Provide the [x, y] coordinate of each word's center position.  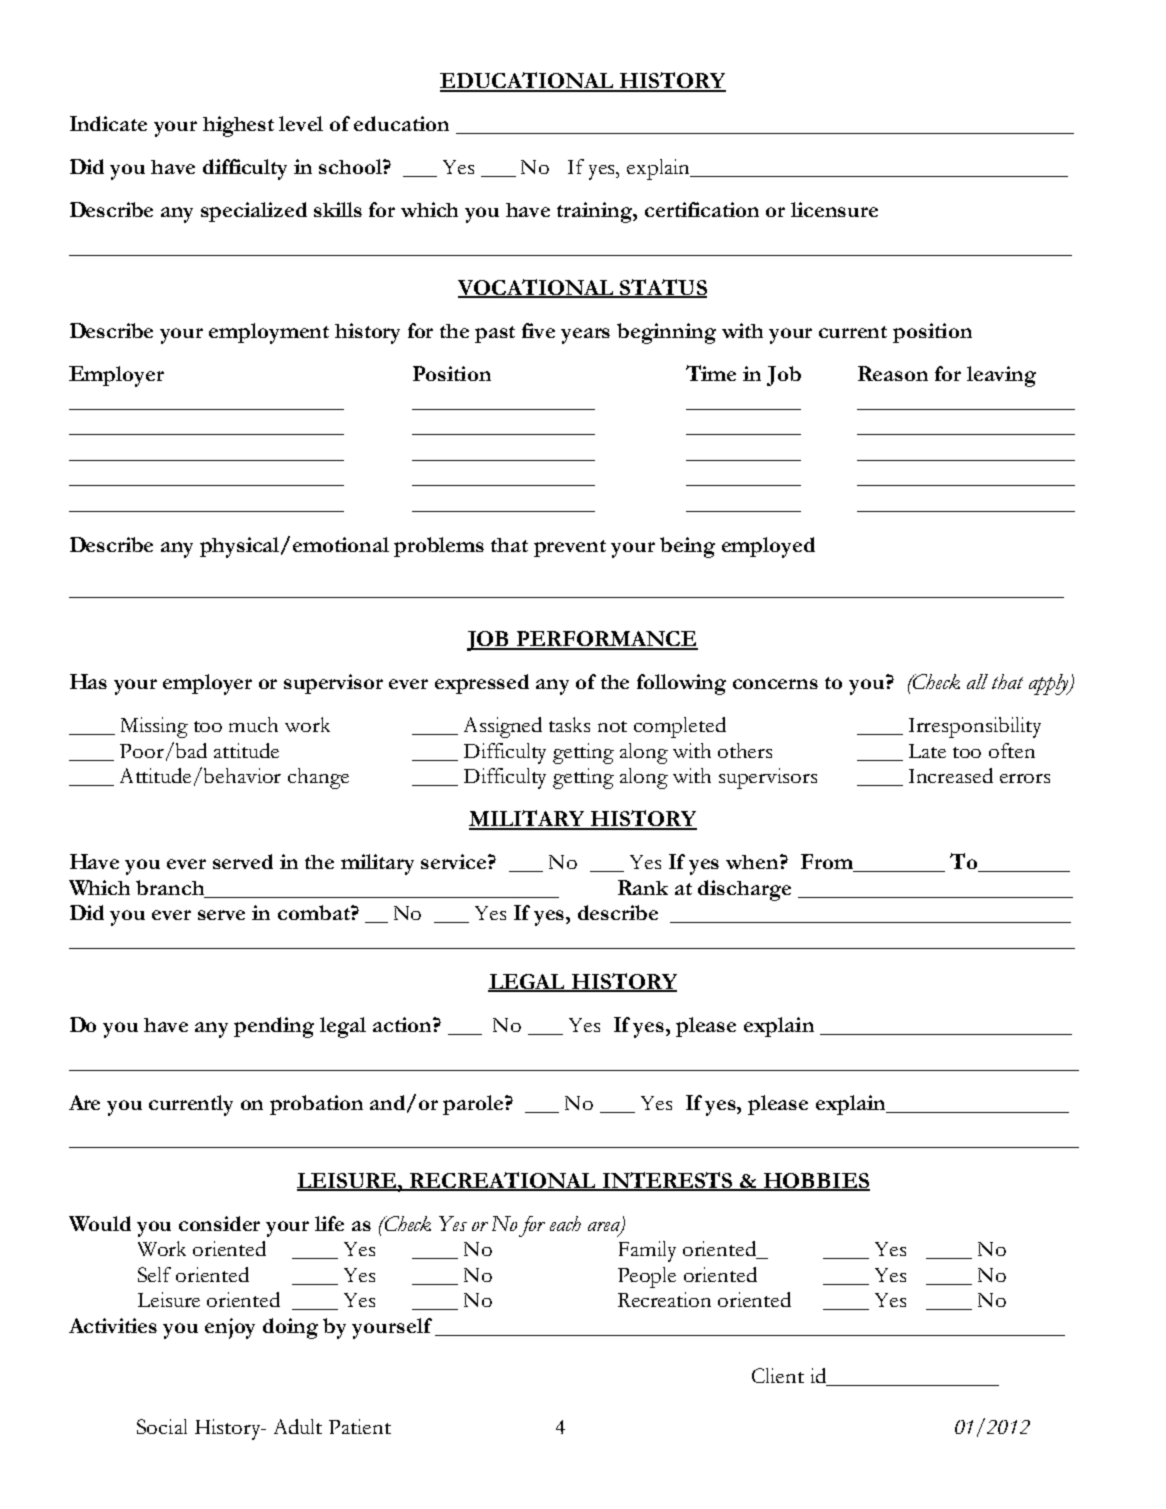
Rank [643, 887]
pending [274, 1027]
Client [778, 1375]
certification [702, 209]
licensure [834, 209]
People [647, 1277]
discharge [744, 890]
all [977, 681]
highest [238, 126]
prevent [570, 548]
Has [88, 681]
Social [162, 1426]
